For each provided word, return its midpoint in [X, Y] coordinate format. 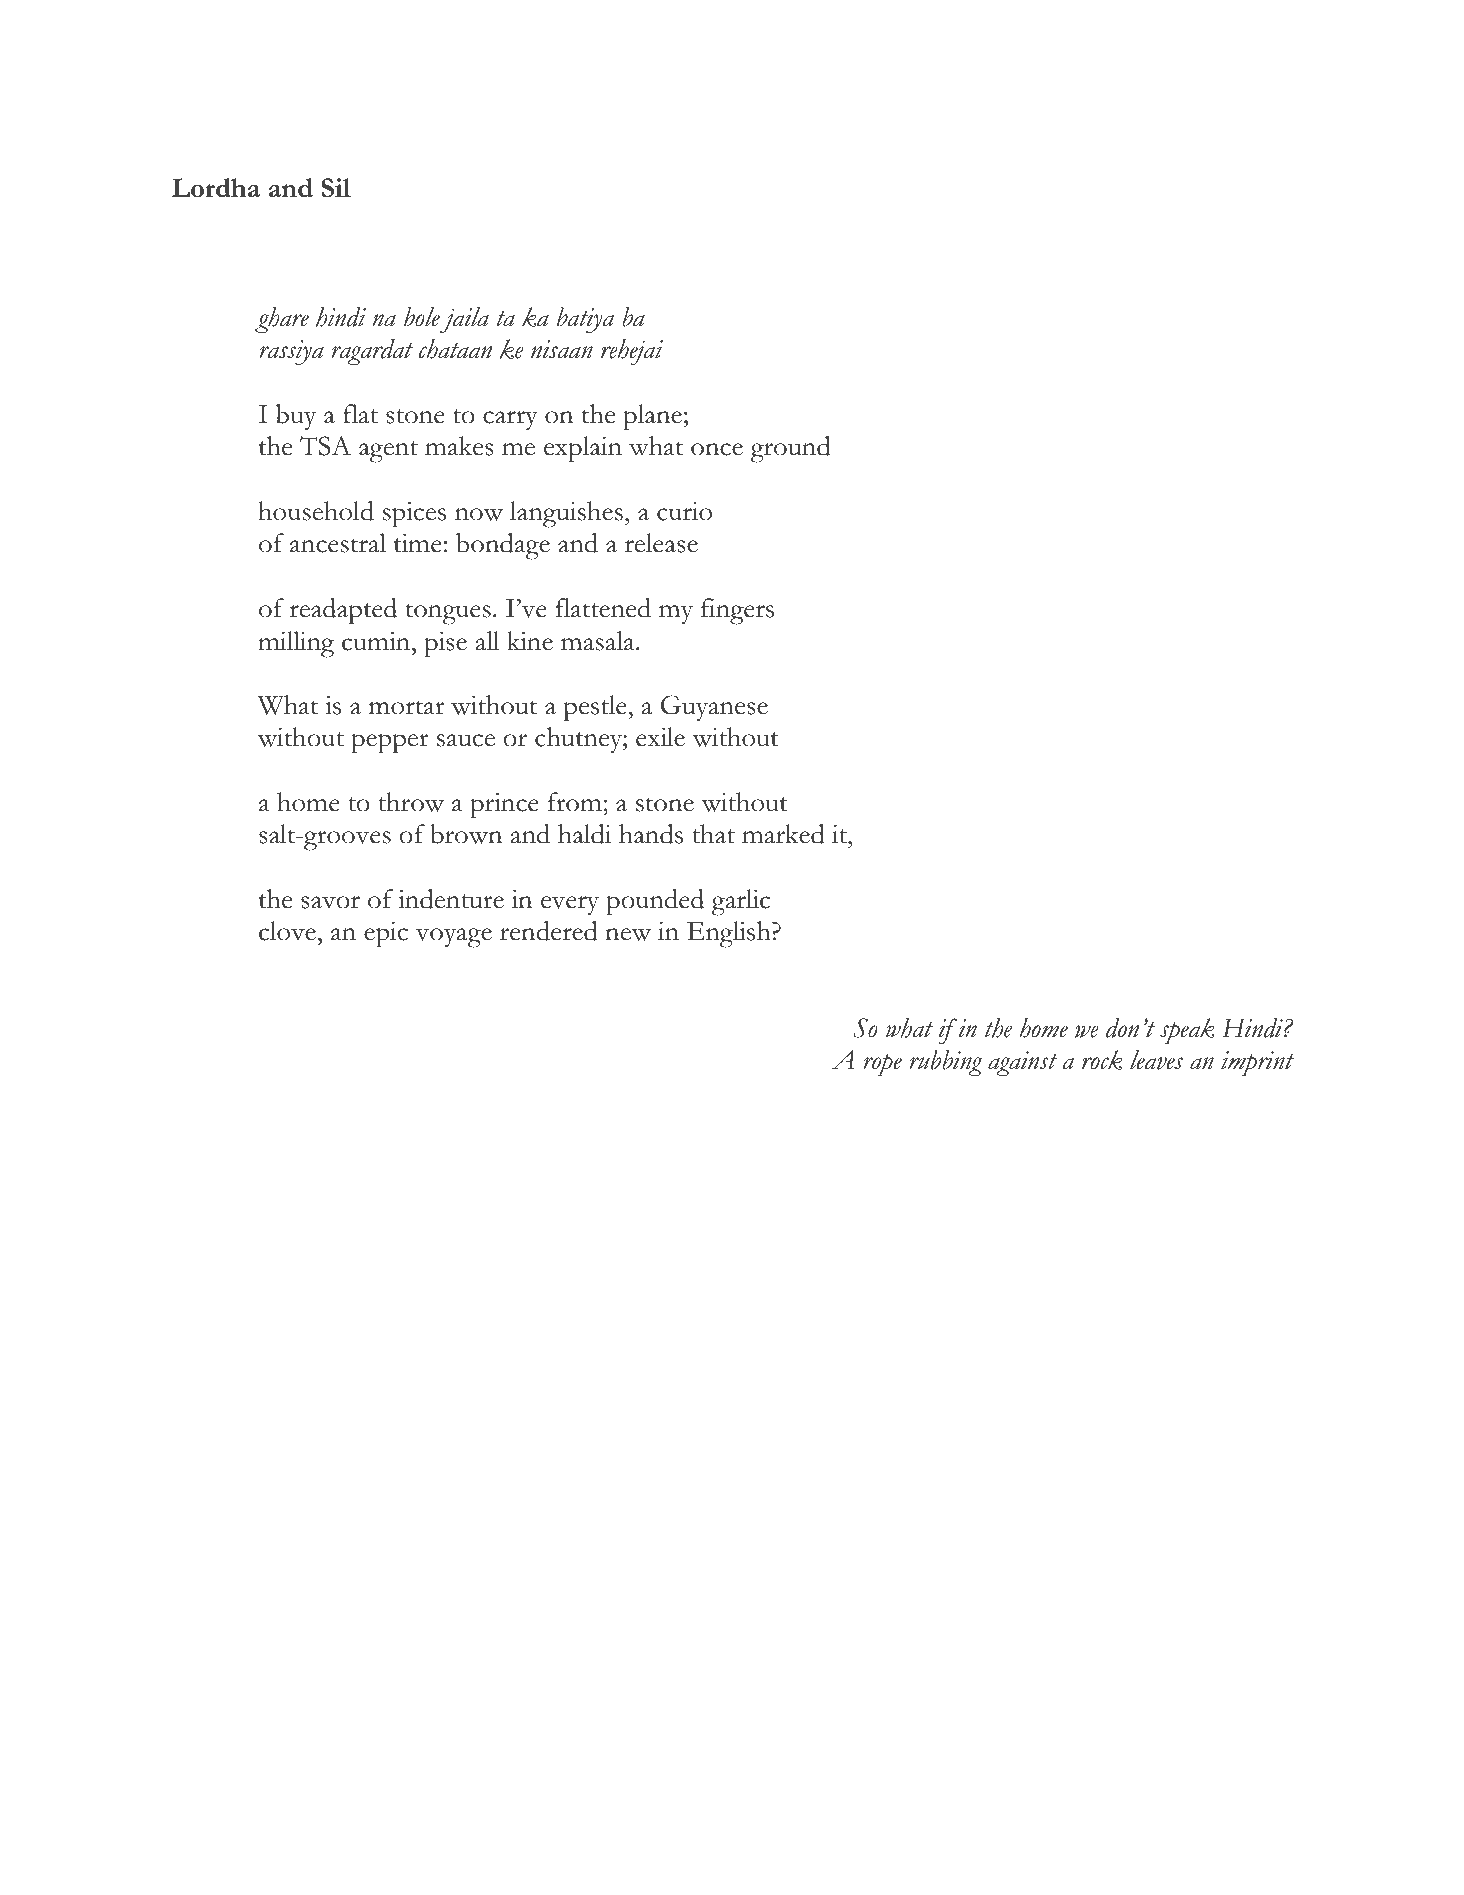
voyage [454, 938]
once [717, 449]
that [713, 834]
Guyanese [714, 708]
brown [466, 834]
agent [388, 452]
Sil [336, 187]
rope [882, 1065]
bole [422, 317]
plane [652, 417]
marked [783, 834]
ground [791, 449]
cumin [377, 641]
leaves [1156, 1060]
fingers [737, 611]
